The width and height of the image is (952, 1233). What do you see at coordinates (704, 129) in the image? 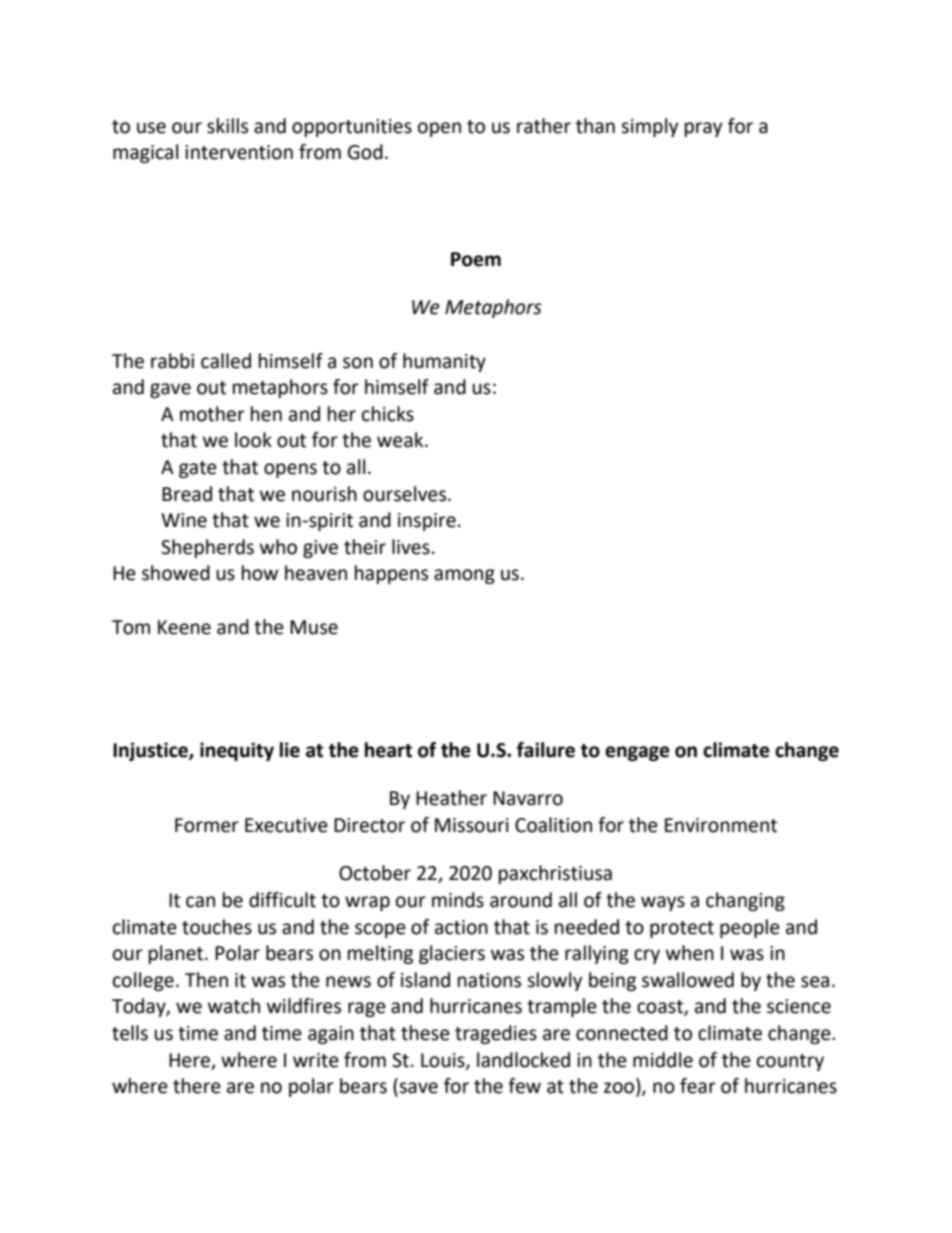
I see `pray` at bounding box center [704, 129].
